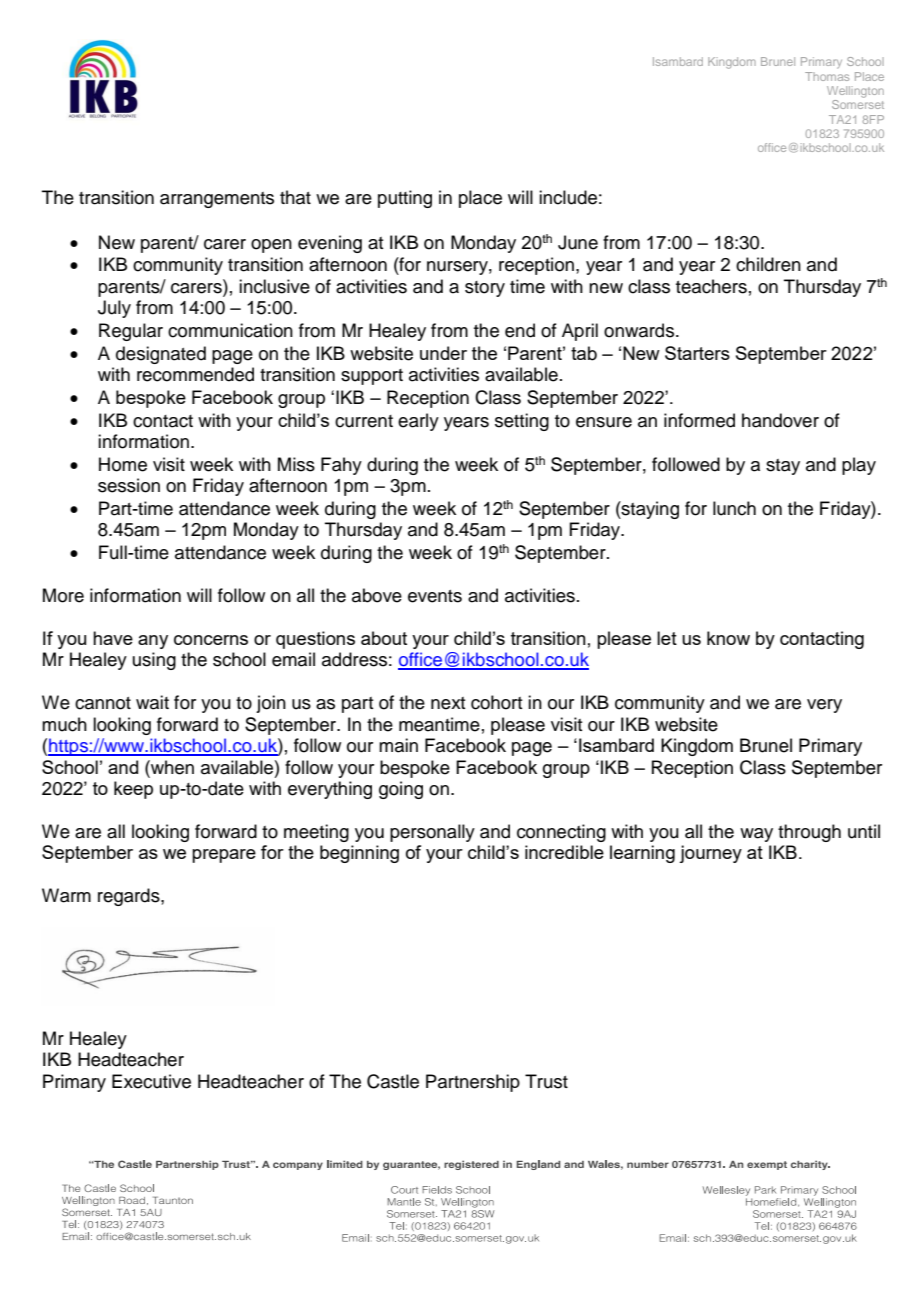 The height and width of the screenshot is (1309, 924). I want to click on Executive, so click(151, 1081).
